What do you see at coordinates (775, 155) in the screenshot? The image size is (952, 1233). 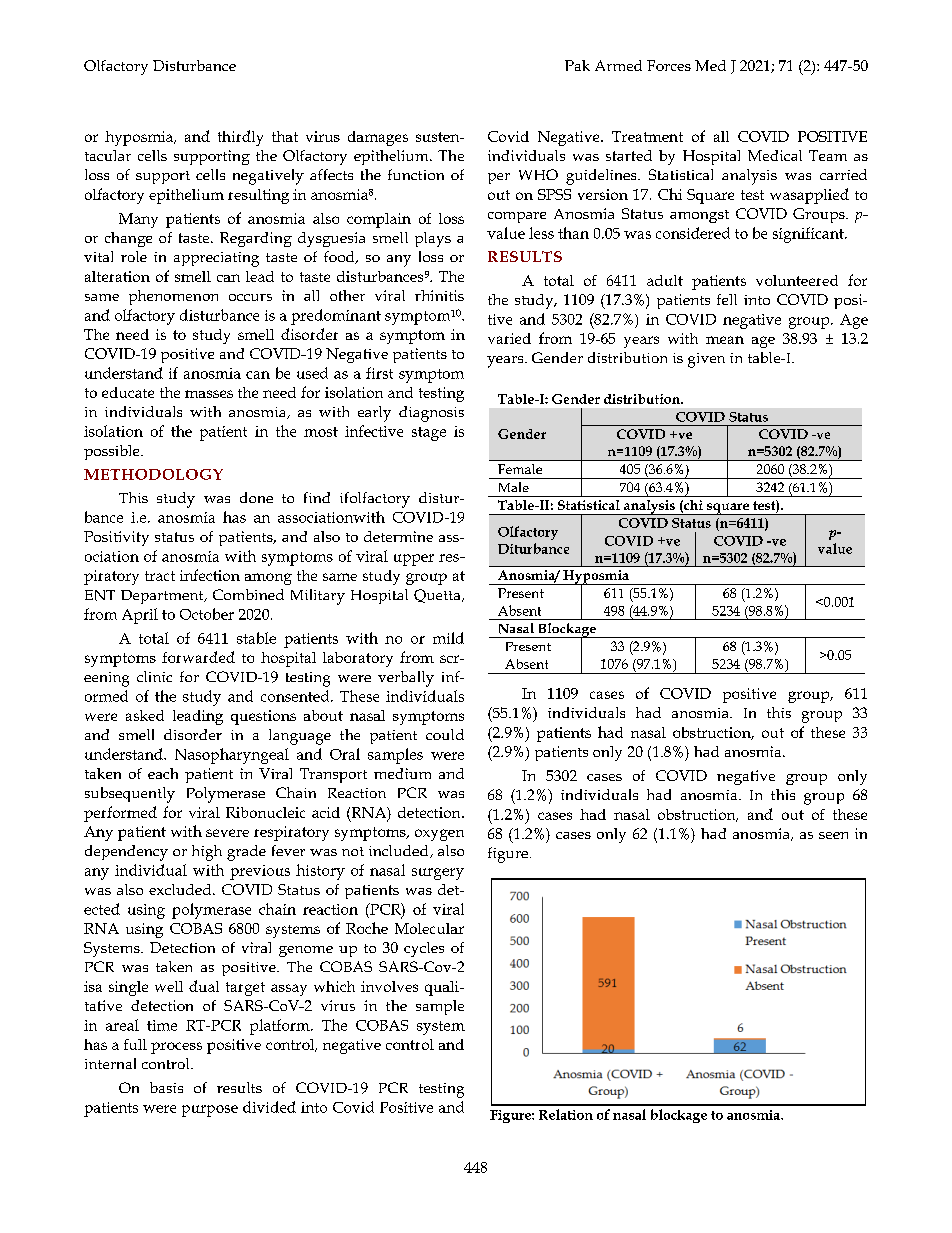 I see `Medical` at bounding box center [775, 155].
